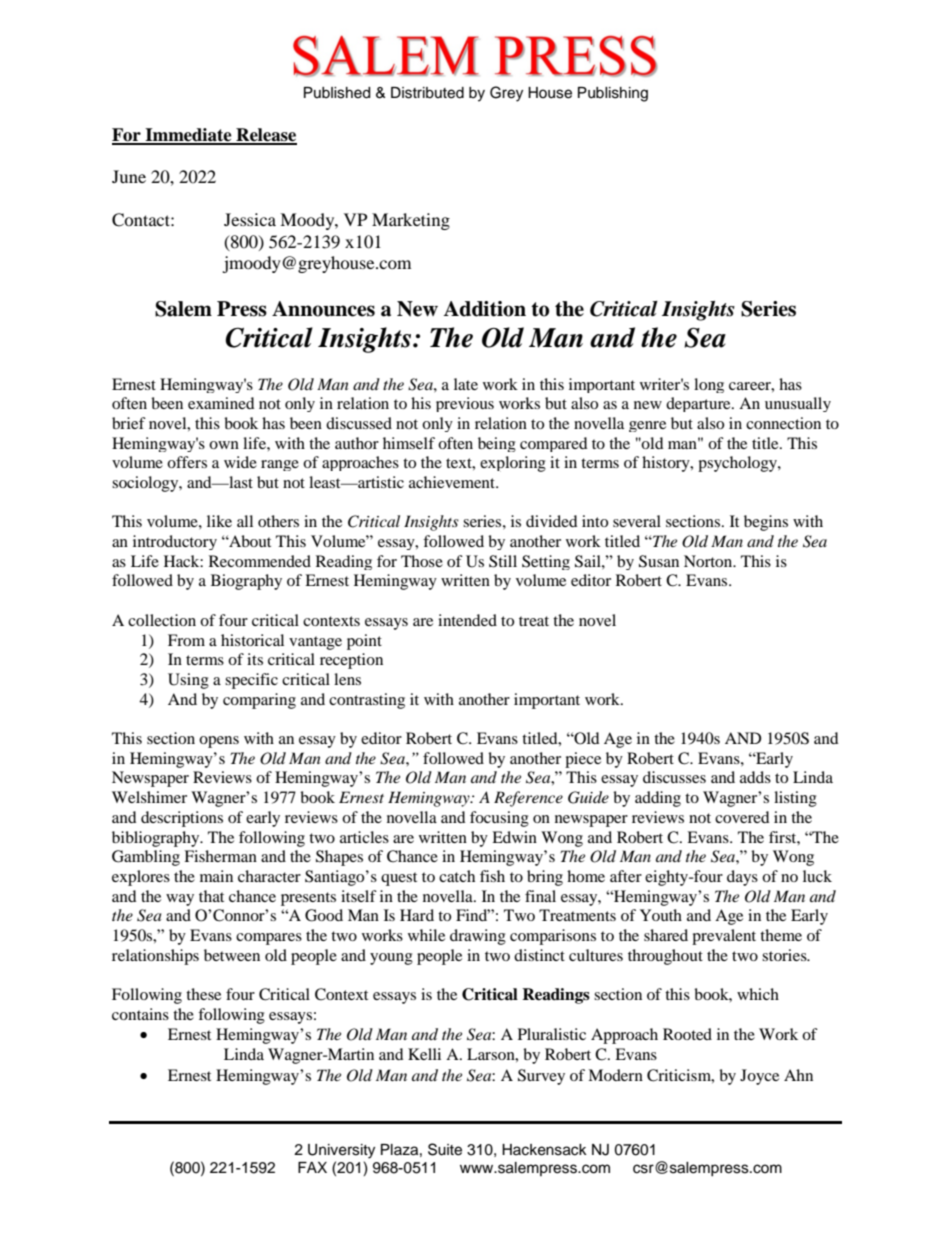 The height and width of the document is (1233, 952). I want to click on offers, so click(187, 462).
